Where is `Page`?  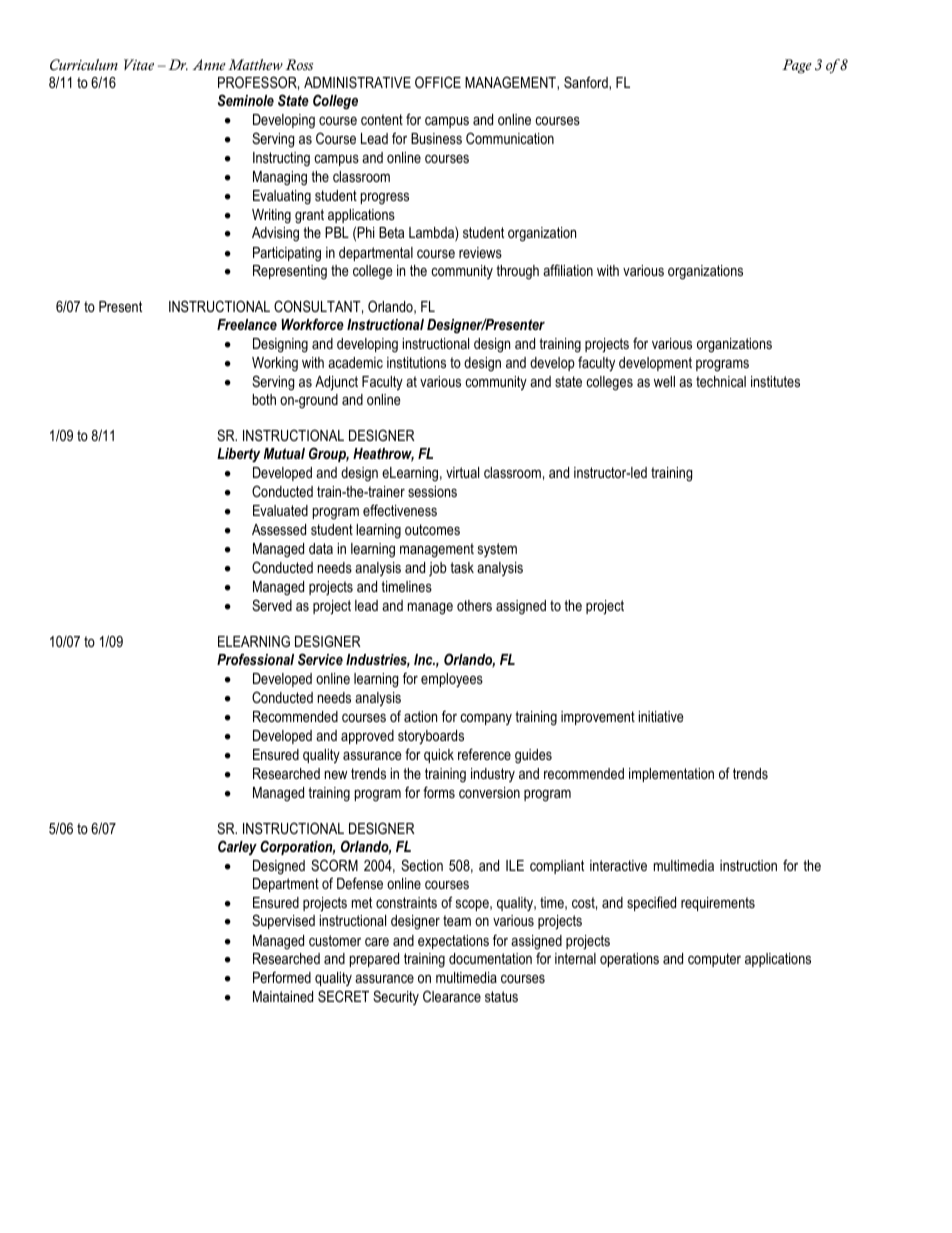
Page is located at coordinates (797, 66).
